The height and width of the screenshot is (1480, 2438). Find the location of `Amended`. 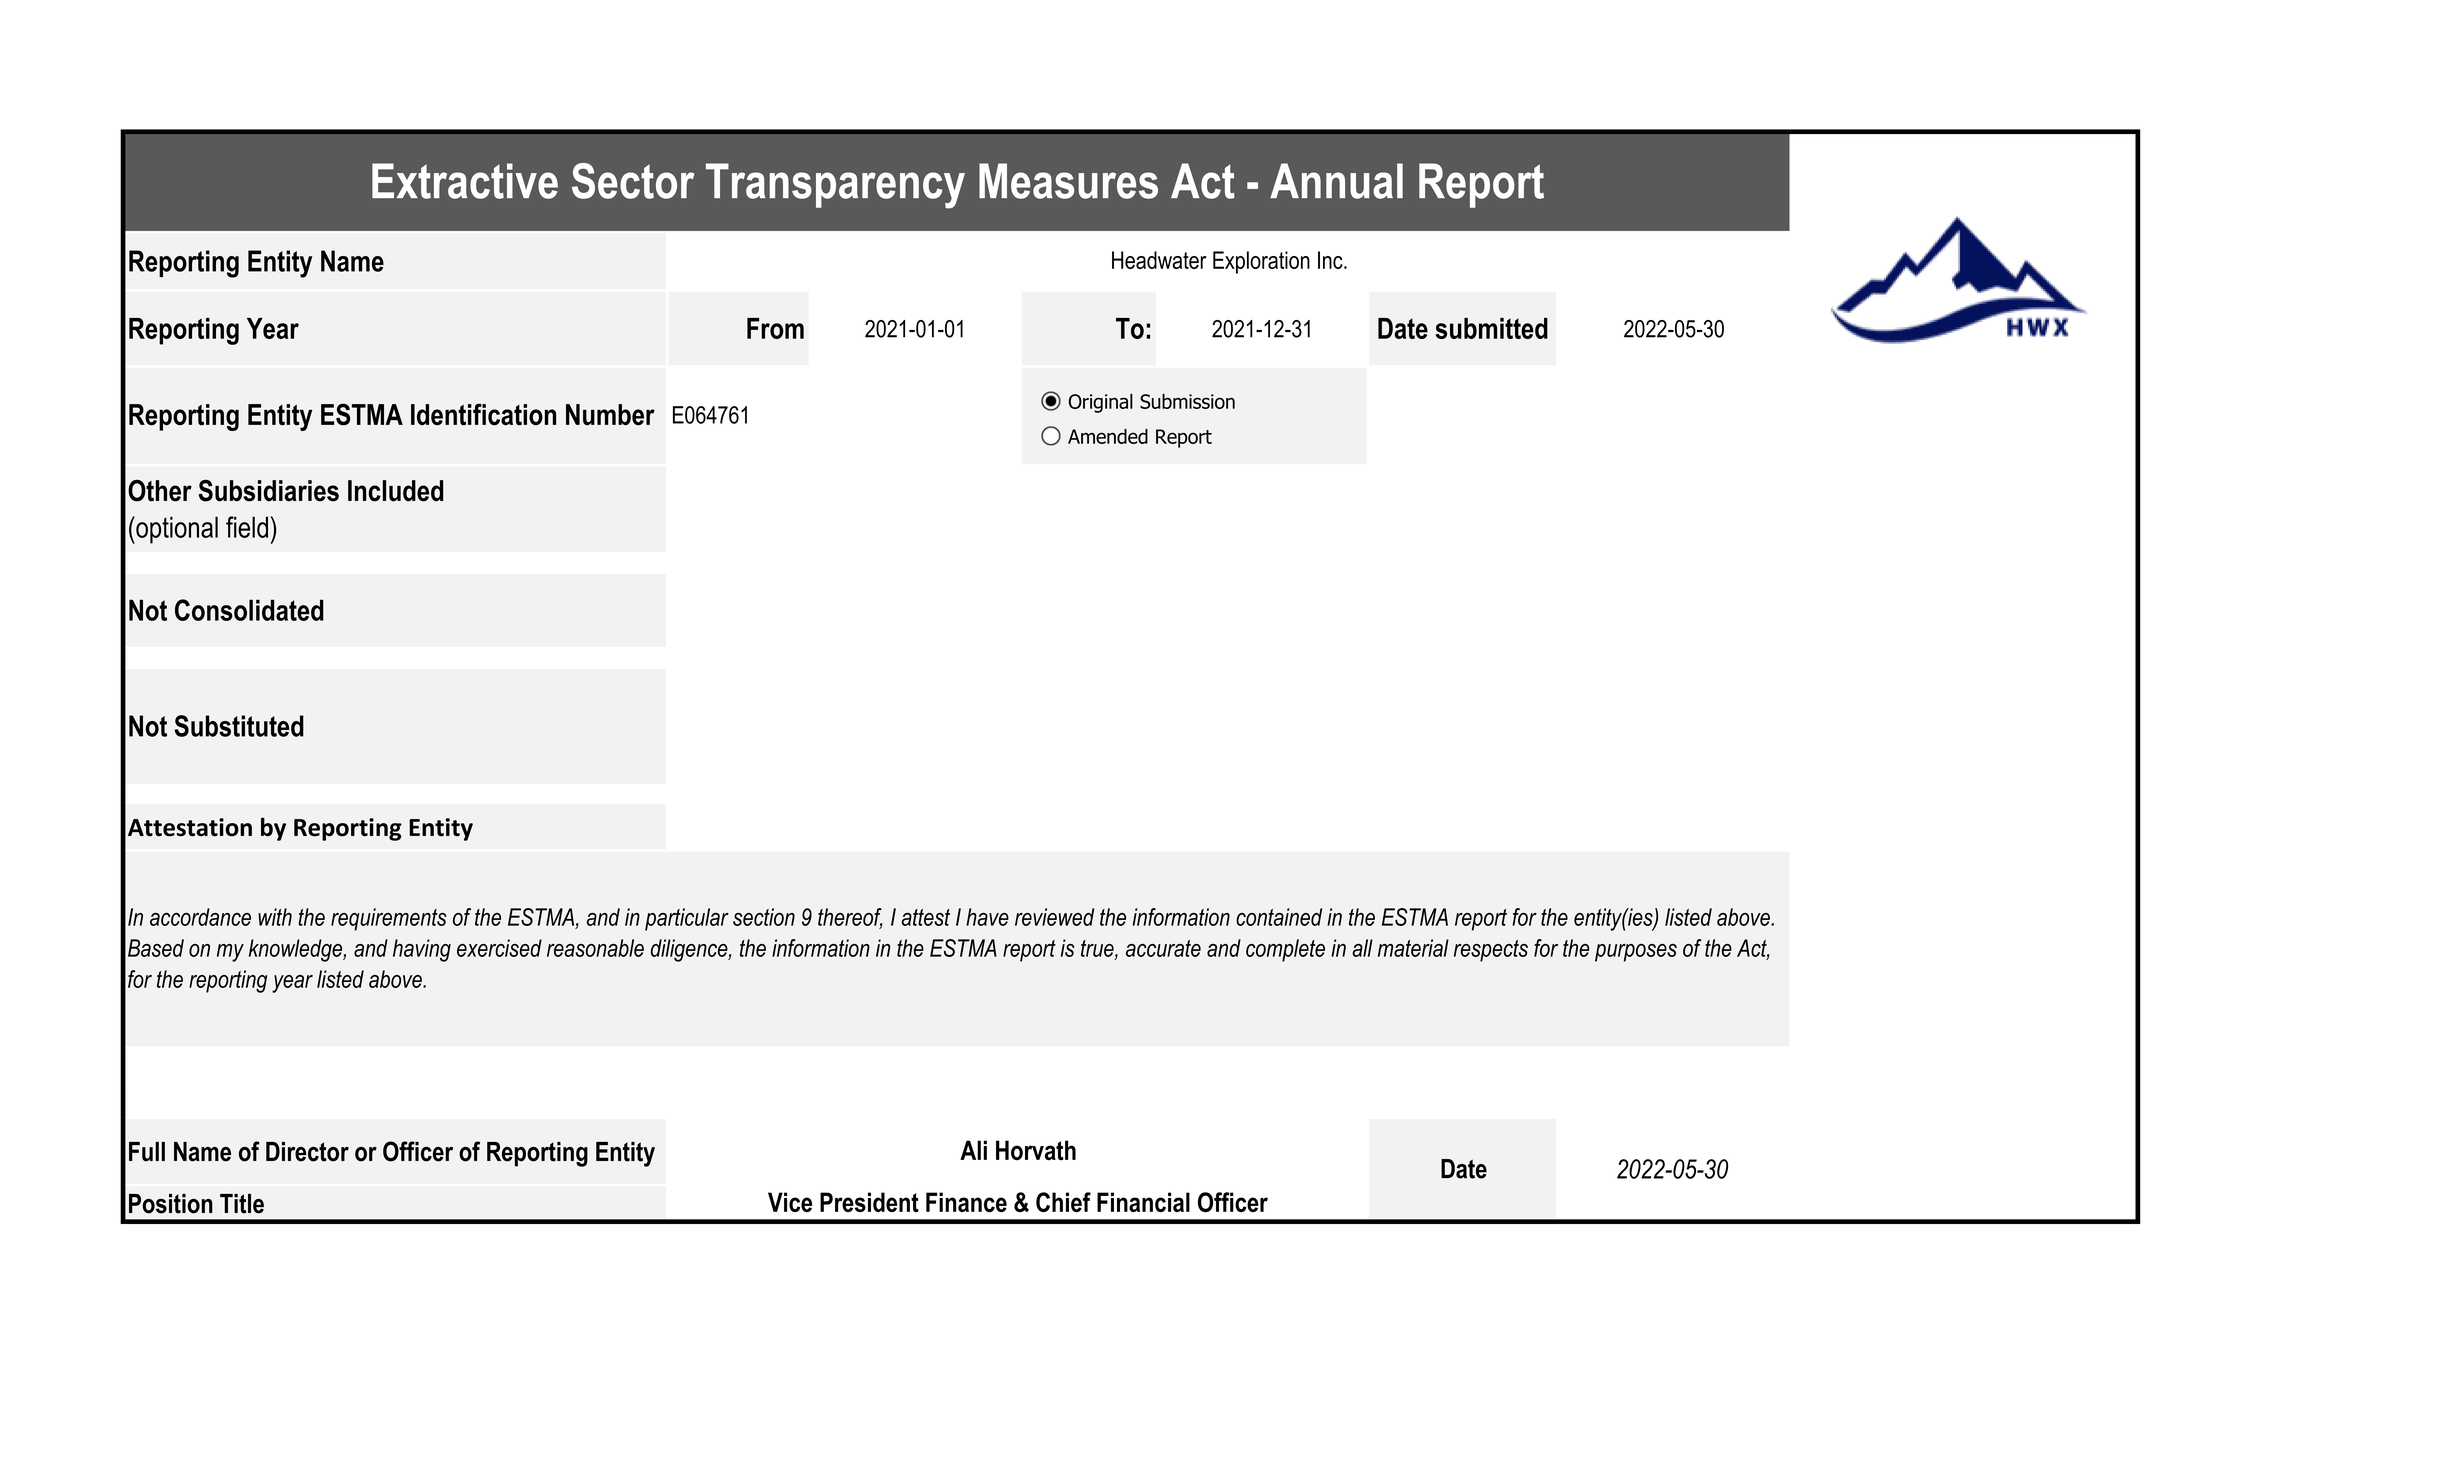

Amended is located at coordinates (1108, 436).
